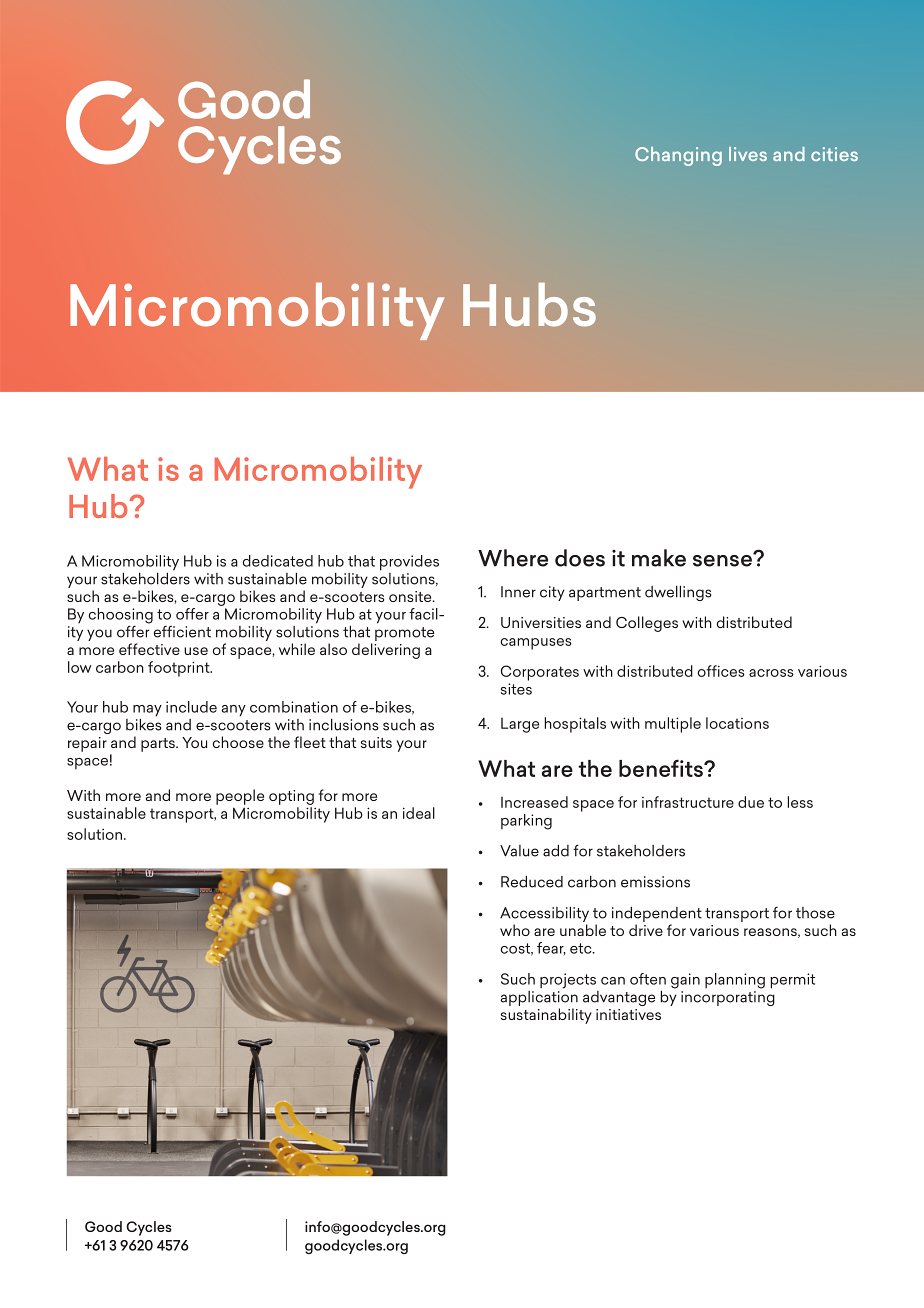 This screenshot has height=1308, width=924. What do you see at coordinates (723, 560) in the screenshot?
I see `sense` at bounding box center [723, 560].
